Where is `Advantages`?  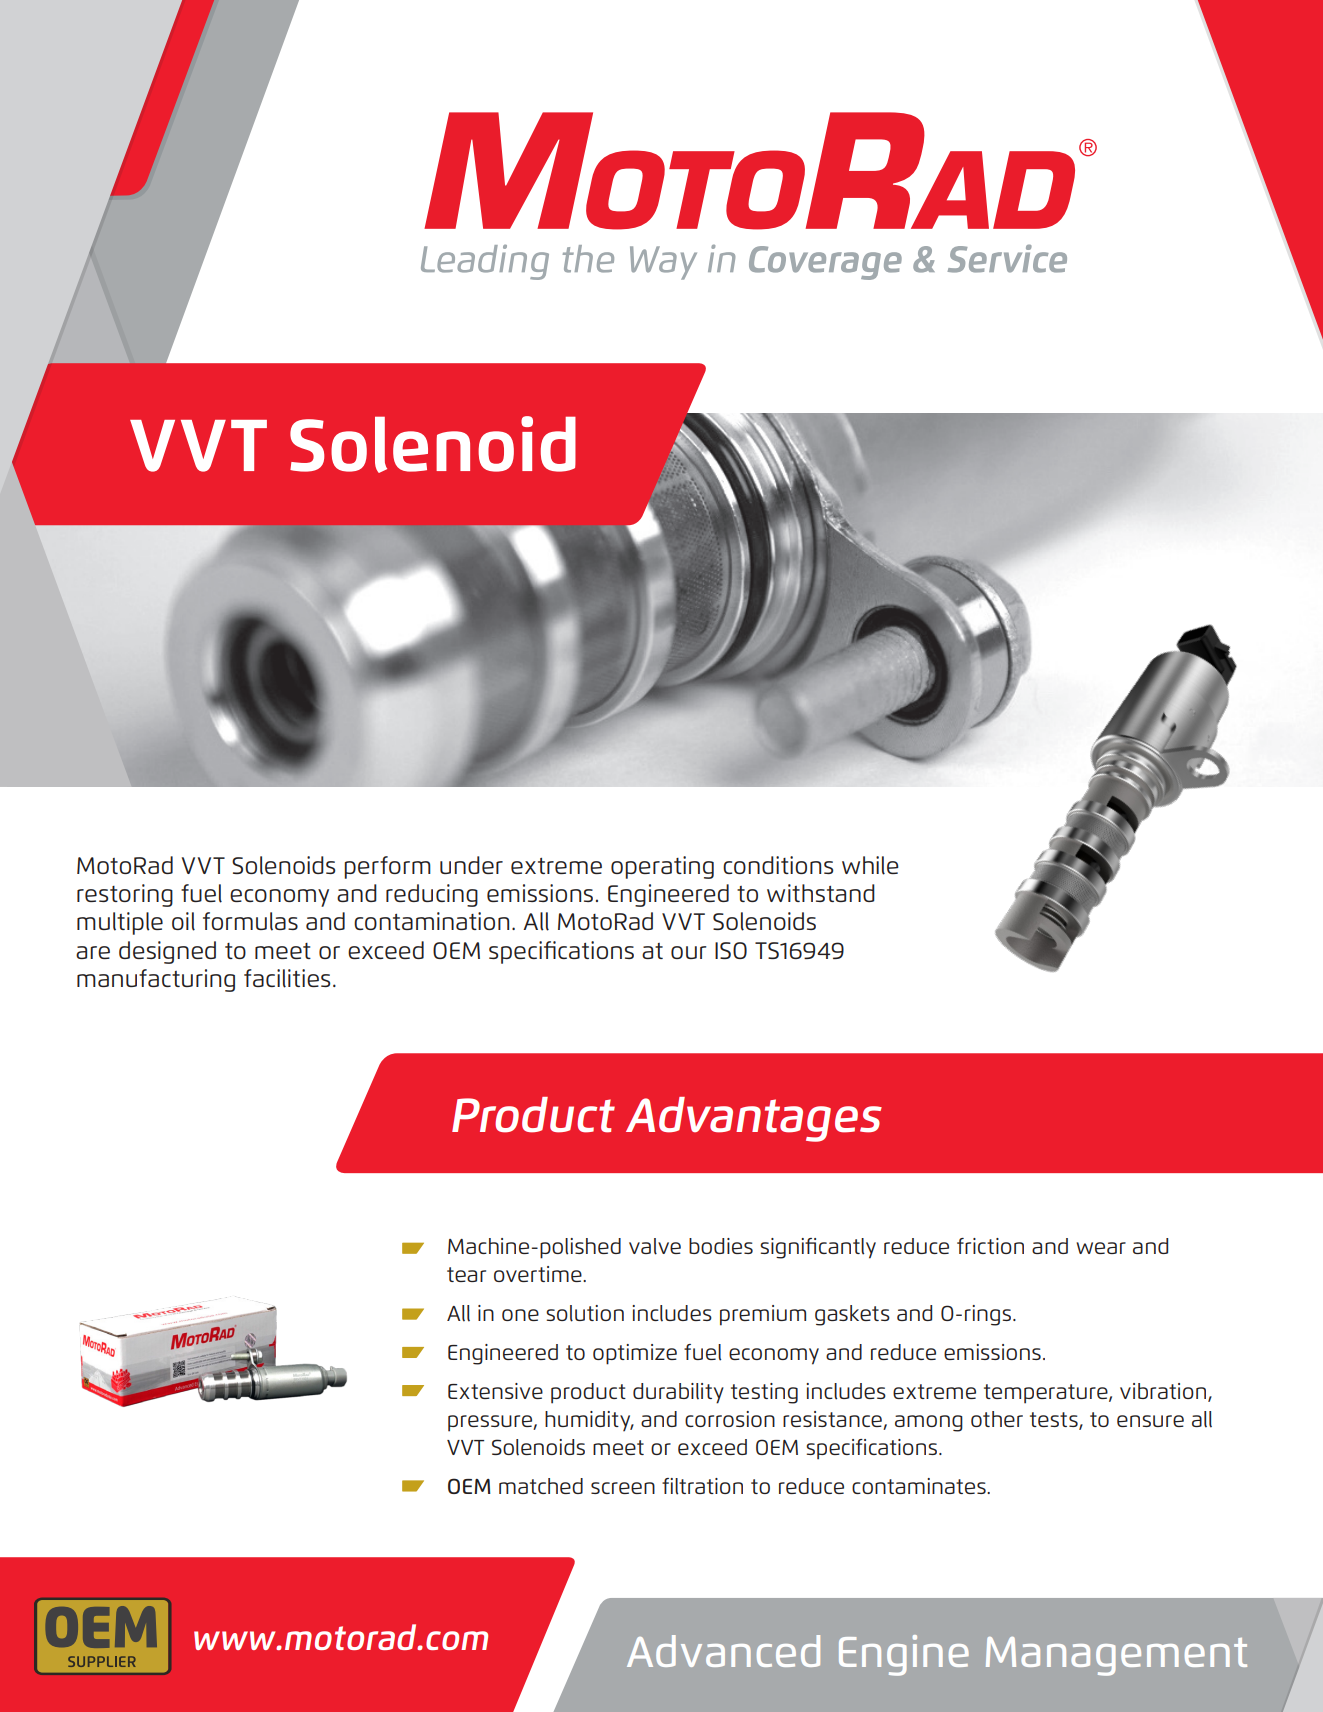 Advantages is located at coordinates (754, 1119).
